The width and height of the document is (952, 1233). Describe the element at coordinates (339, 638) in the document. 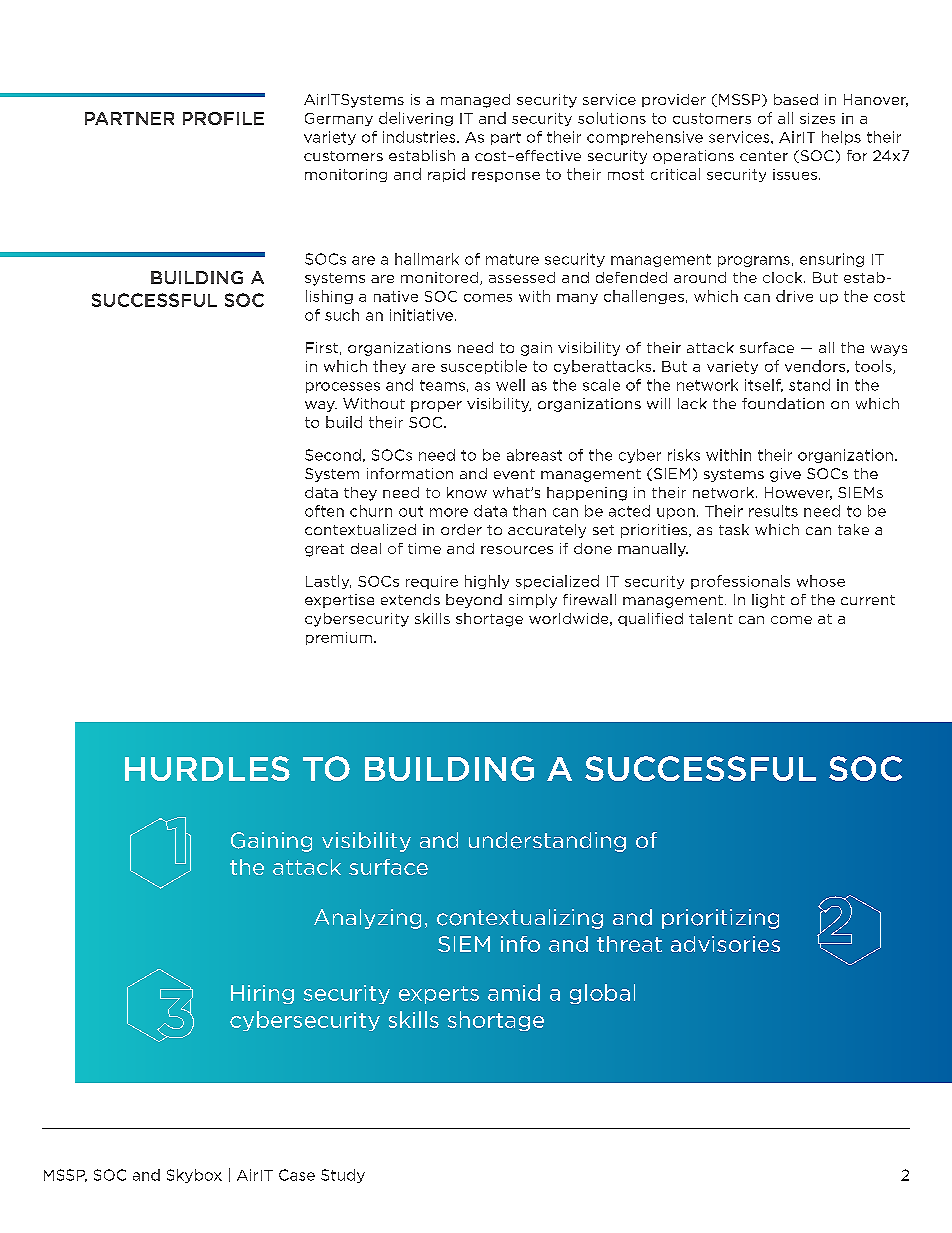

I see `premium` at that location.
